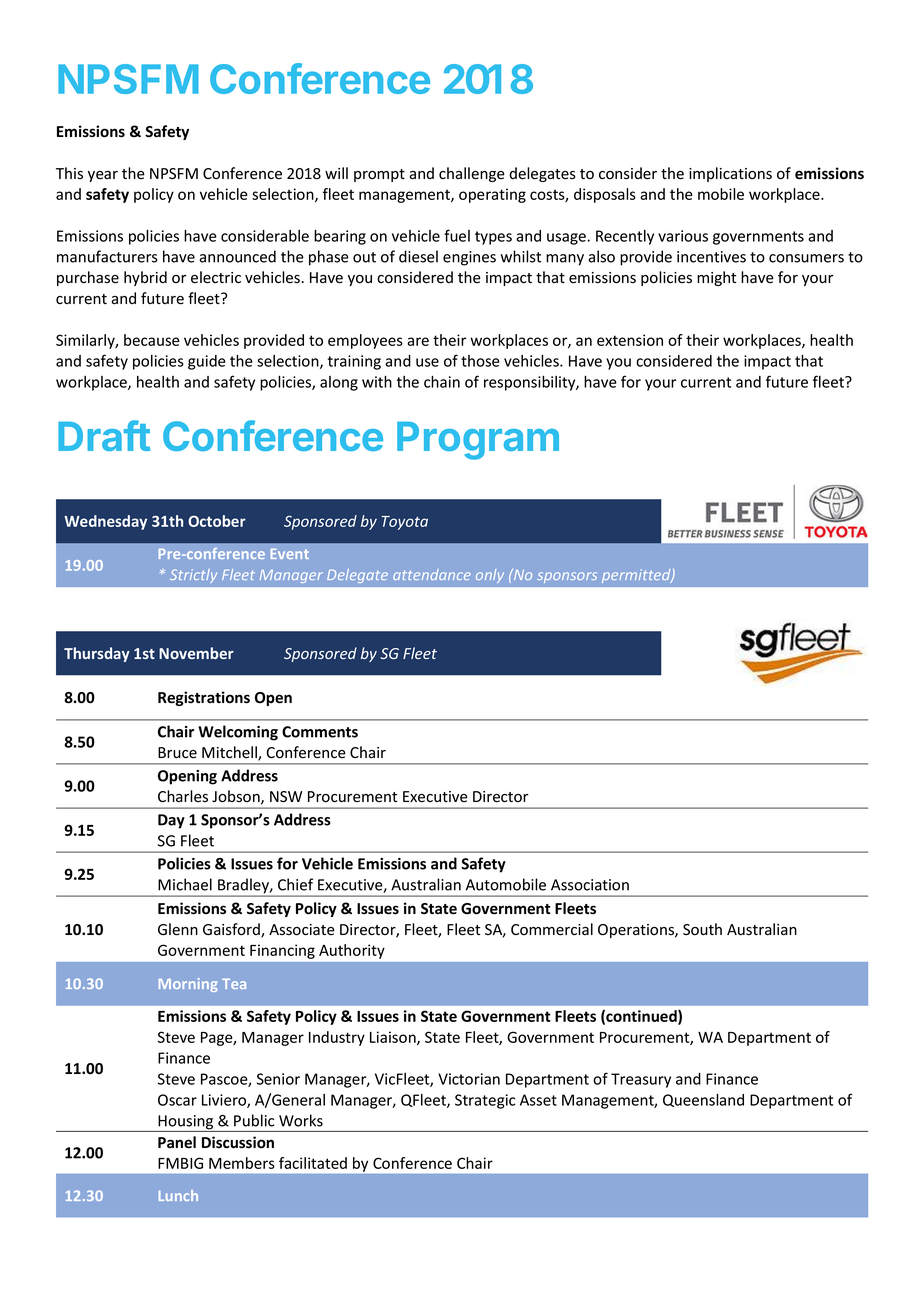  What do you see at coordinates (703, 1100) in the image?
I see `Queensland` at bounding box center [703, 1100].
